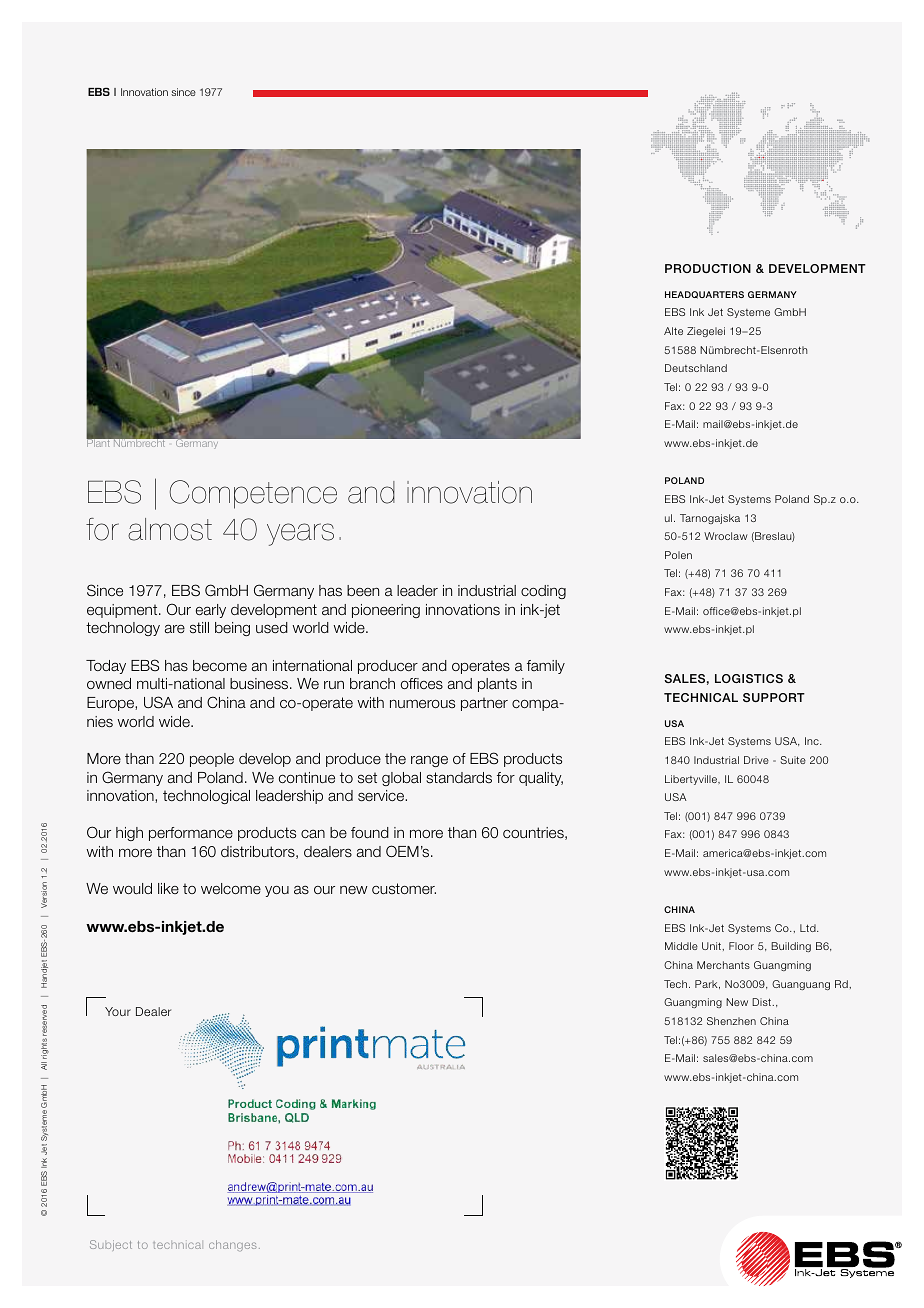 Image resolution: width=924 pixels, height=1308 pixels. I want to click on Competence, so click(253, 494).
